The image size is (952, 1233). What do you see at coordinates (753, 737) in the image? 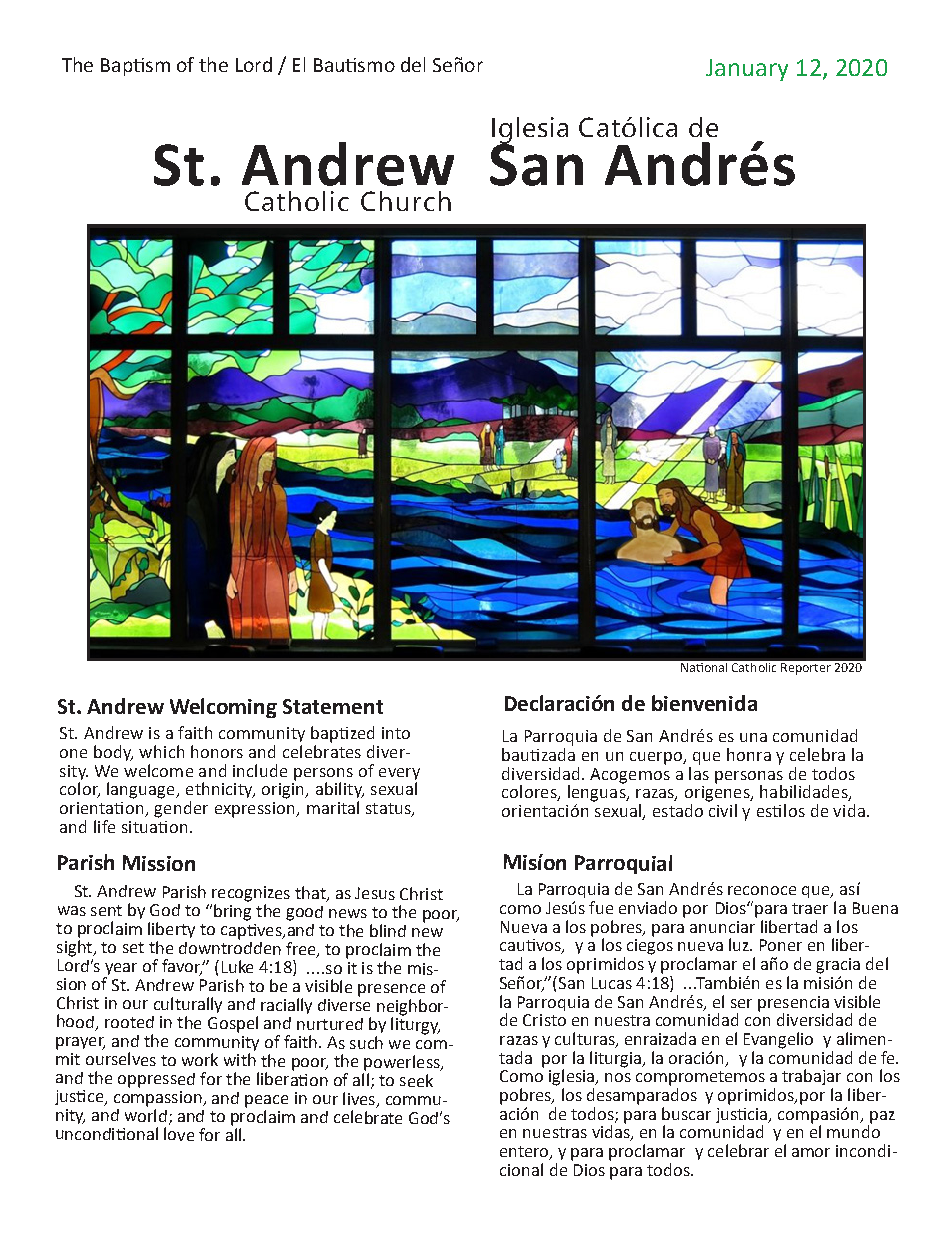
I see `una` at bounding box center [753, 737].
